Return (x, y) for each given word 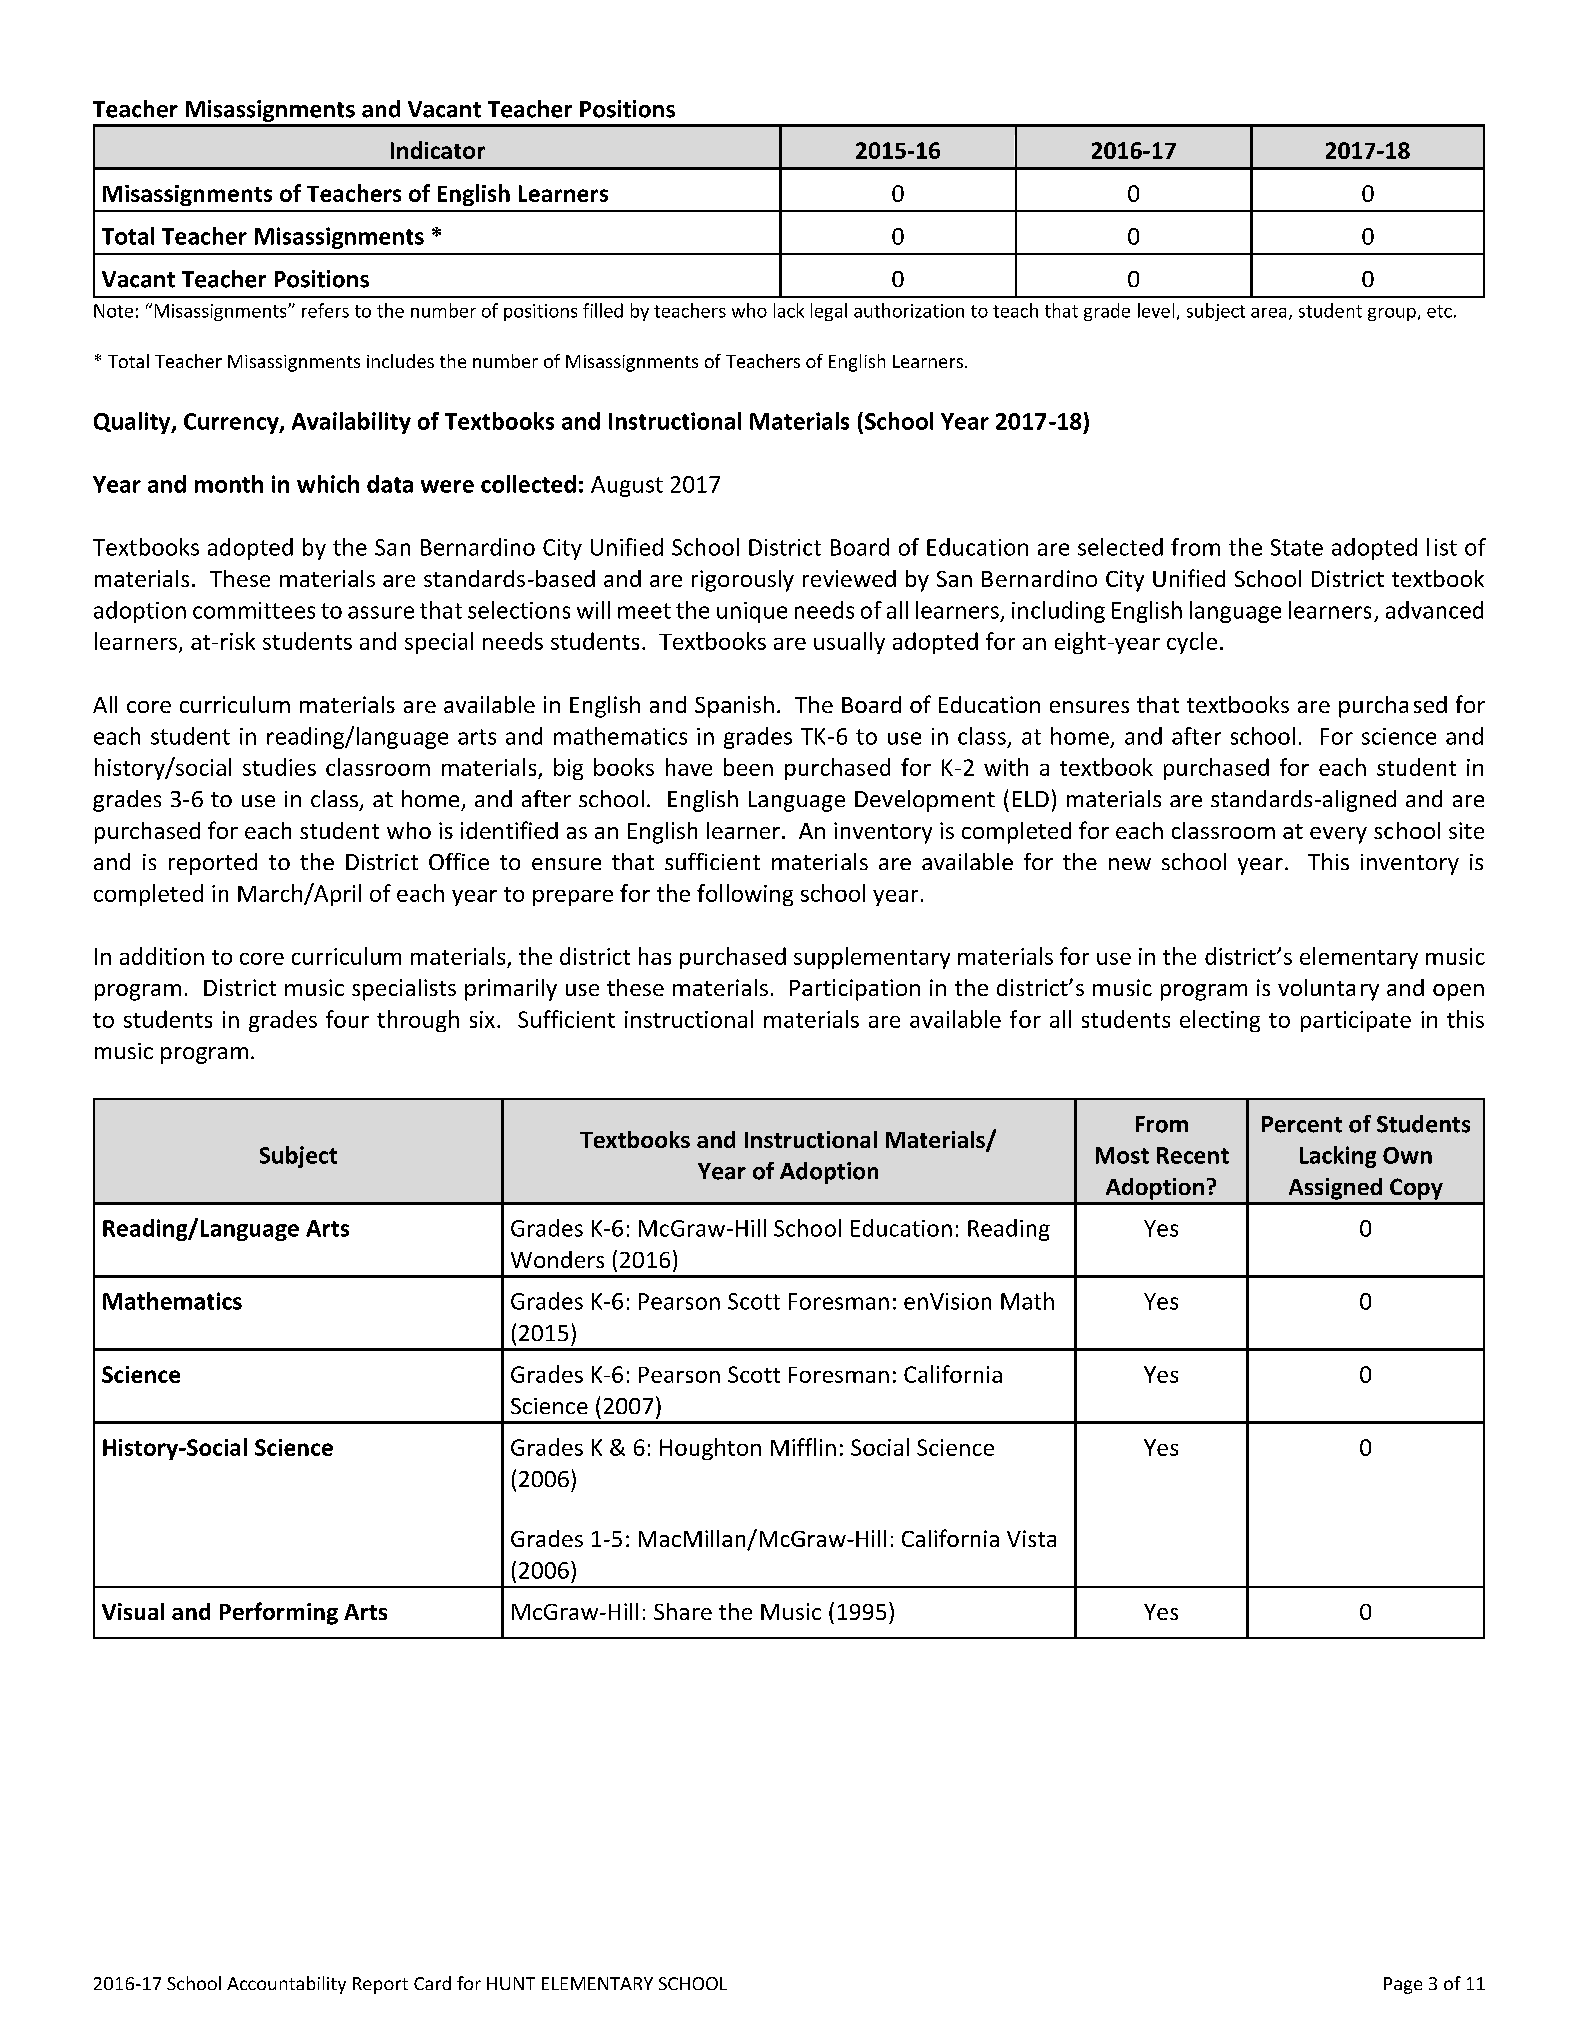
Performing (279, 1613)
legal (829, 312)
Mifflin (803, 1447)
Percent (1302, 1124)
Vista (1031, 1538)
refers (325, 310)
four (347, 1019)
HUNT (511, 1983)
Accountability (286, 1985)
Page (1403, 1985)
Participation (855, 990)
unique (752, 612)
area (1268, 313)
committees (254, 610)
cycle (1192, 643)
